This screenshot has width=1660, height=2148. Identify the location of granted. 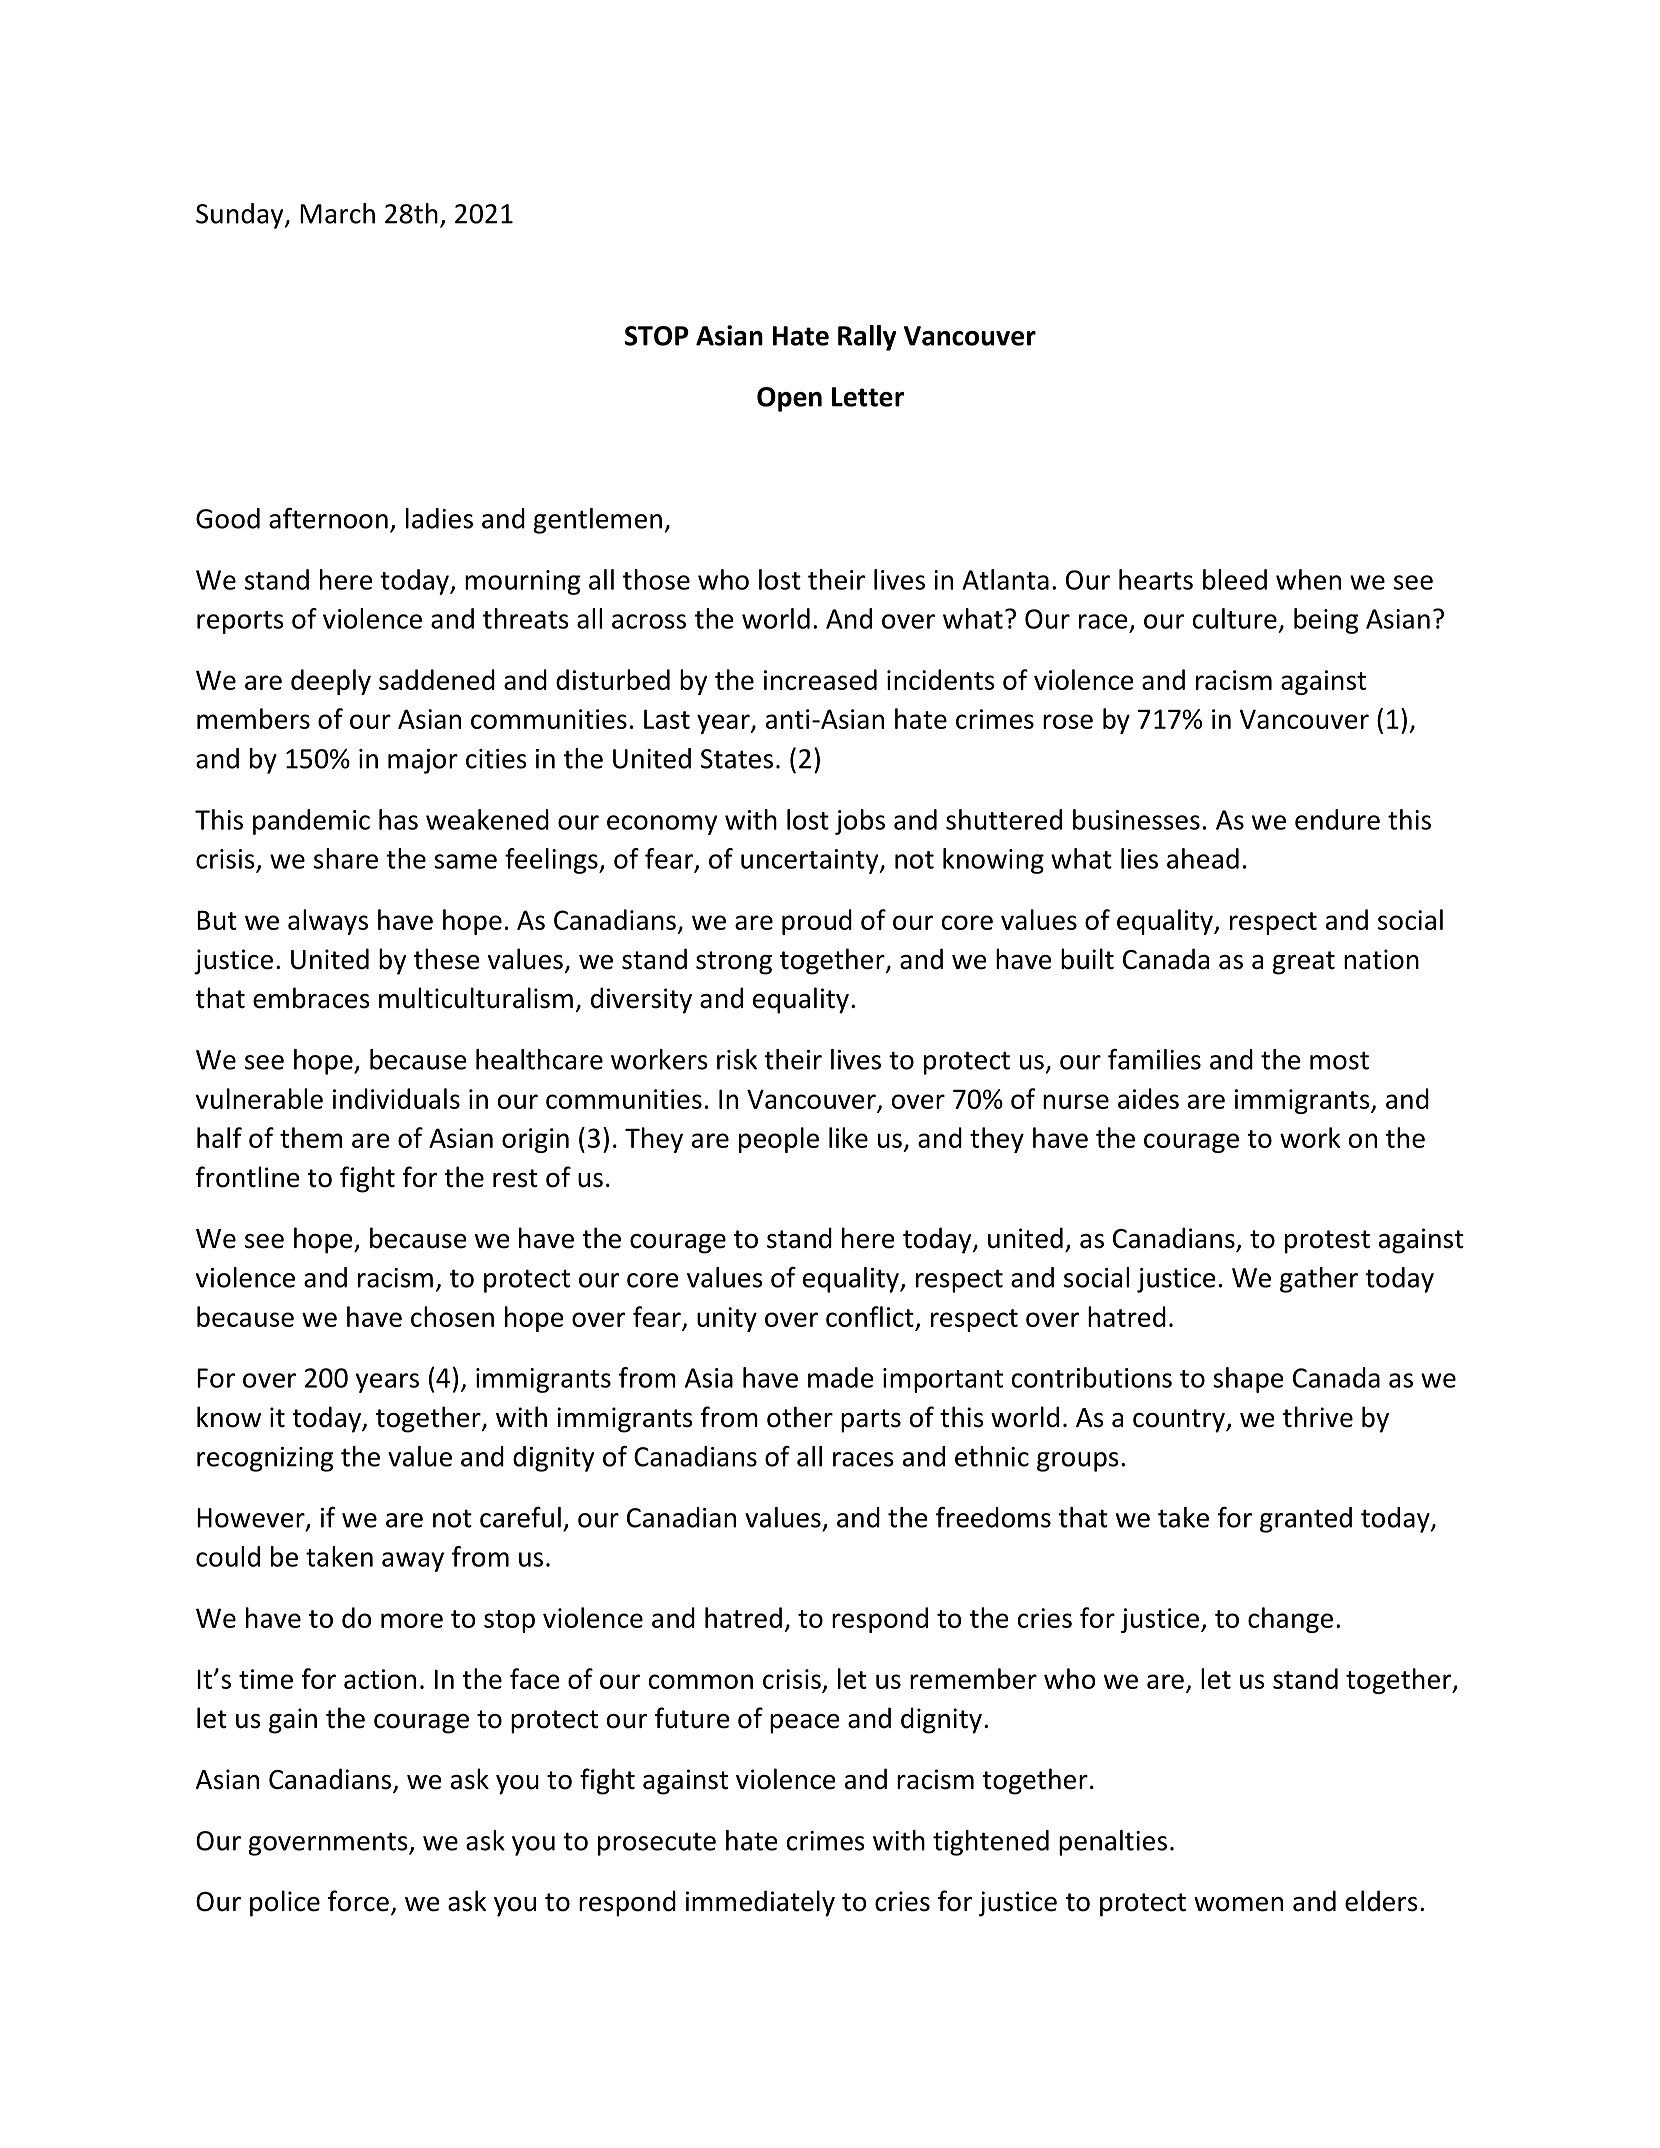
(1306, 1520).
